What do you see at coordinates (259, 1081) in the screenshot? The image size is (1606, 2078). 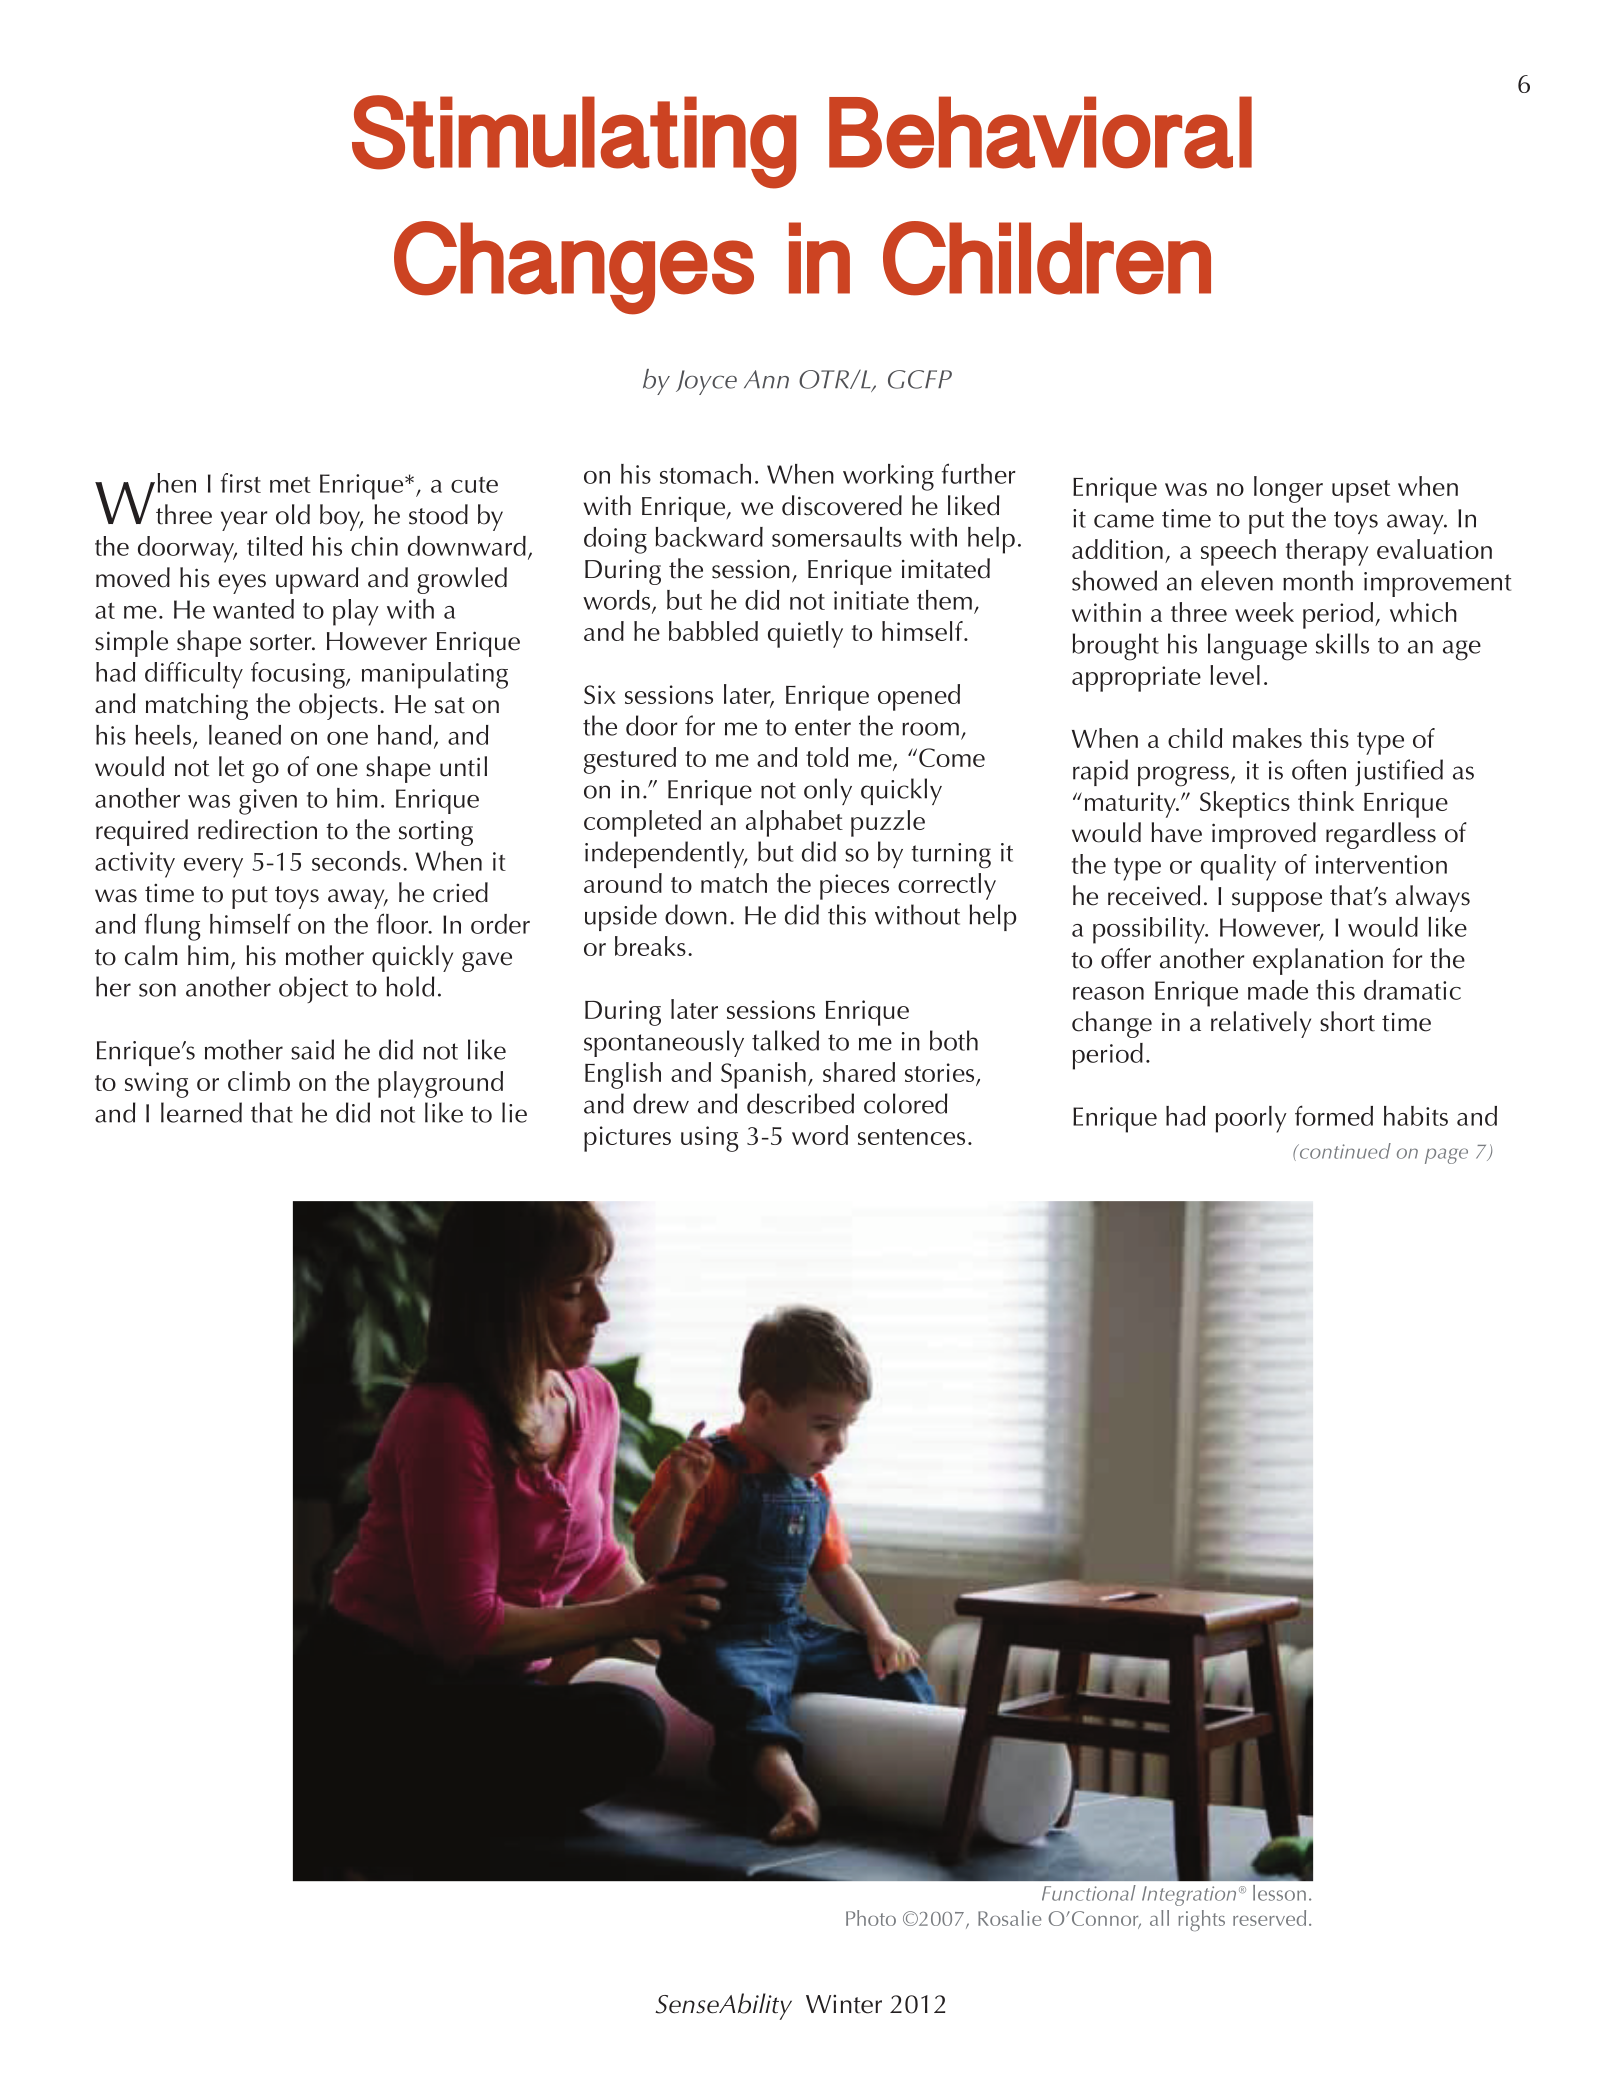 I see `climb` at bounding box center [259, 1081].
